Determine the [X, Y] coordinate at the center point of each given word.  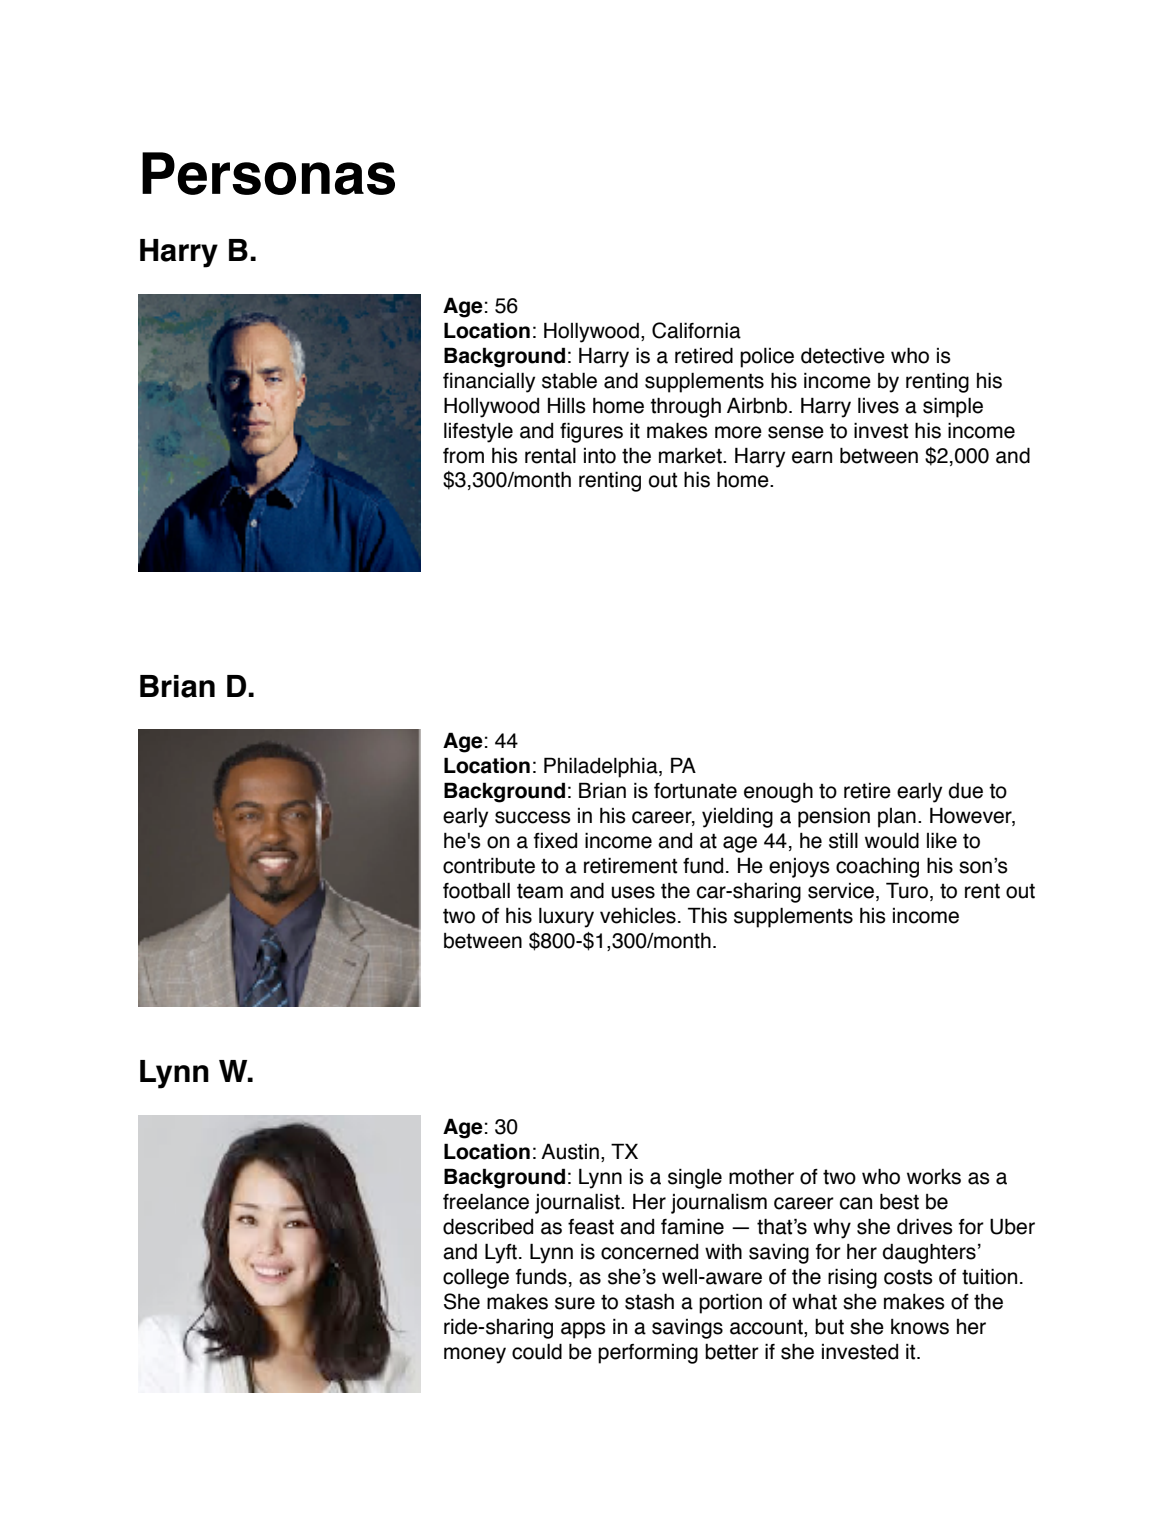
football [476, 891]
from [463, 456]
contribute [489, 866]
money [475, 1355]
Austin [570, 1151]
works [934, 1177]
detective [843, 356]
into [600, 456]
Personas [268, 173]
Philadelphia [602, 767]
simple [953, 407]
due [965, 791]
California [696, 330]
